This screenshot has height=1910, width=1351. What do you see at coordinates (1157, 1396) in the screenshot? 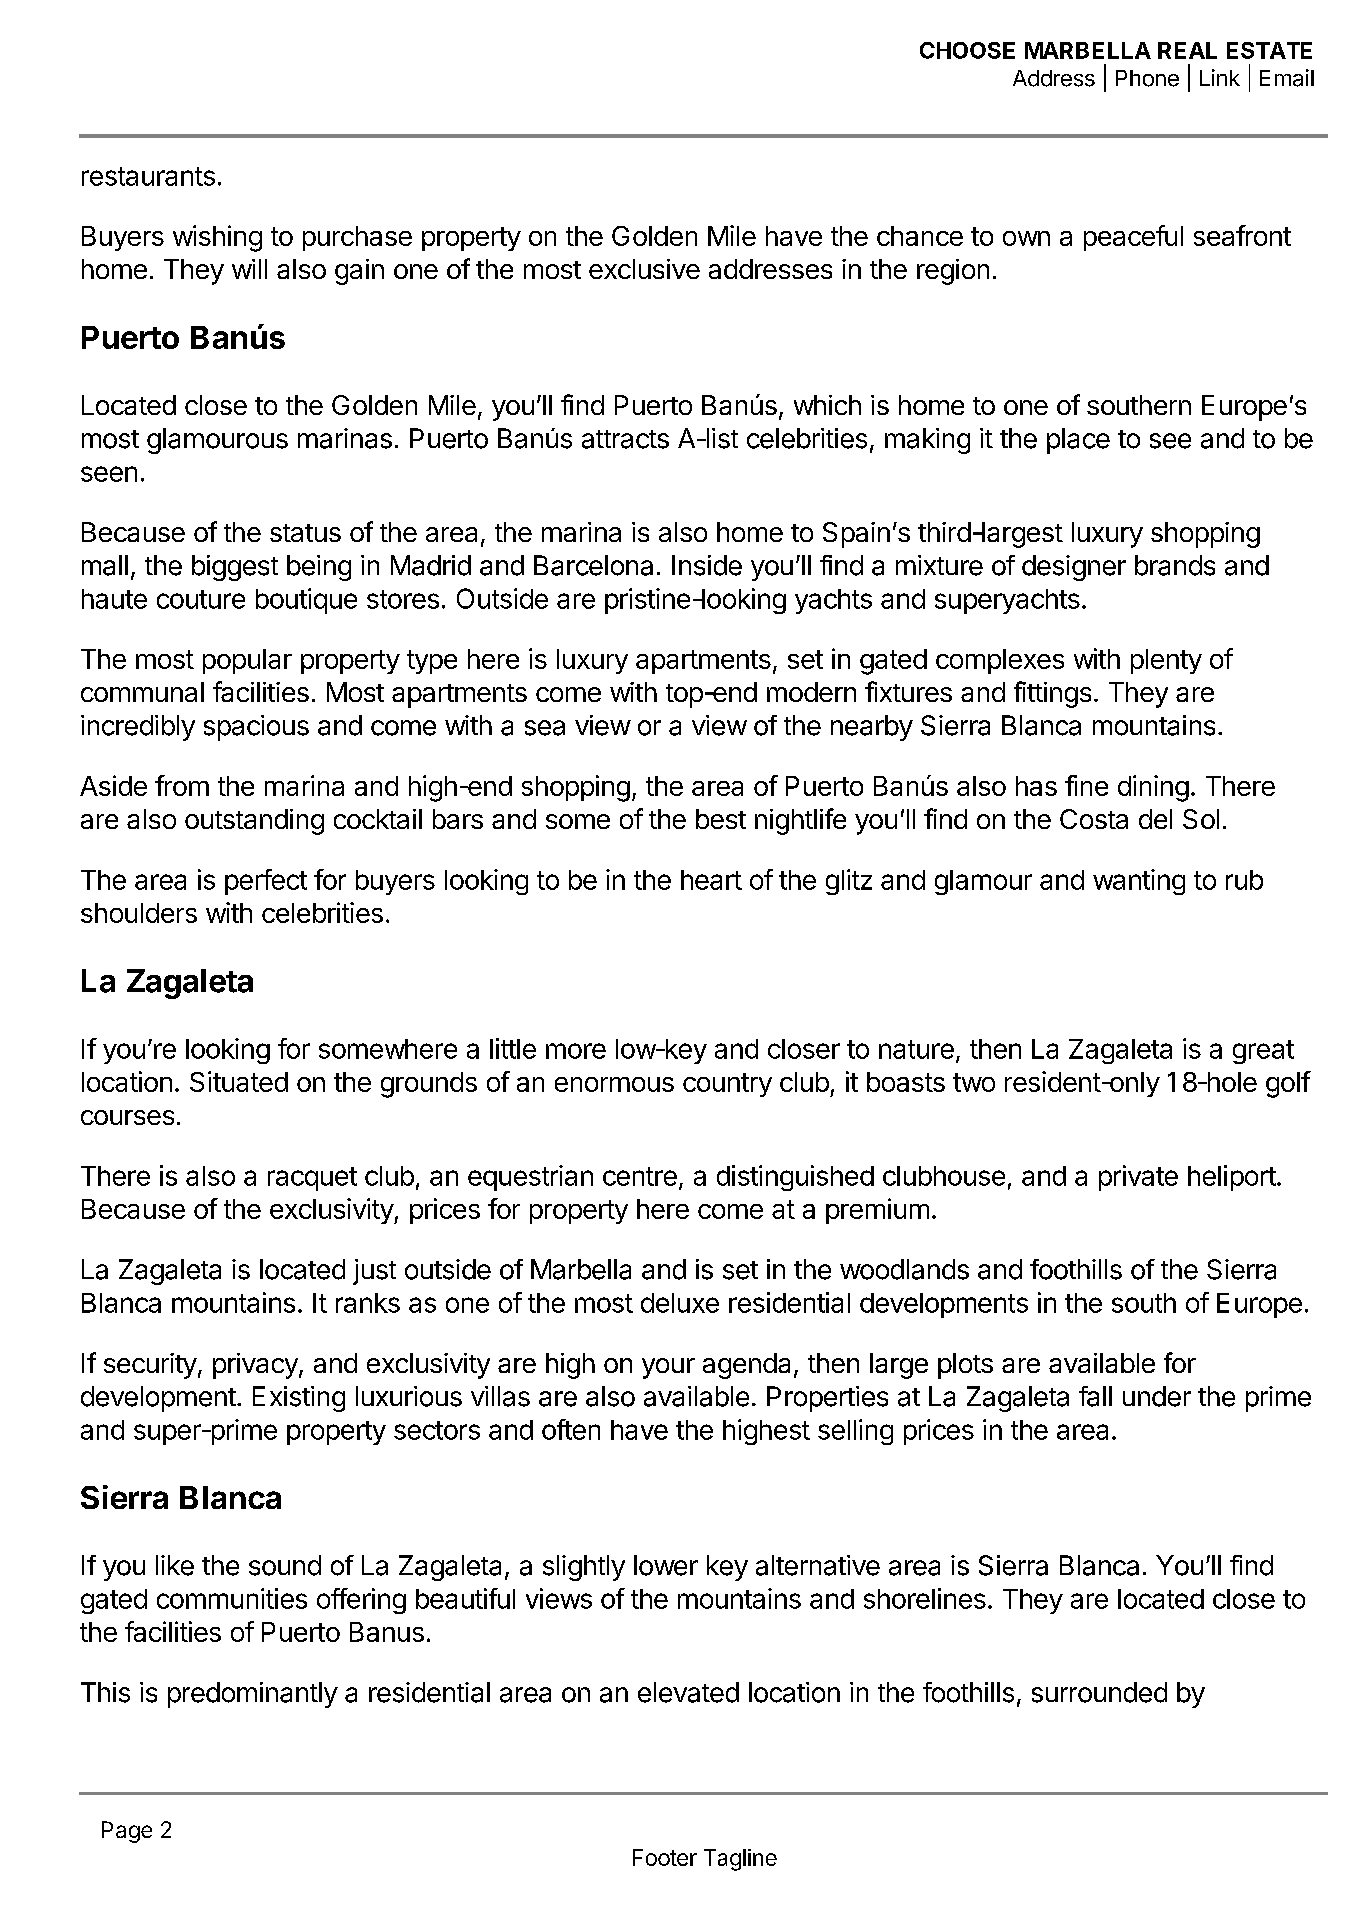
I see `under` at bounding box center [1157, 1396].
